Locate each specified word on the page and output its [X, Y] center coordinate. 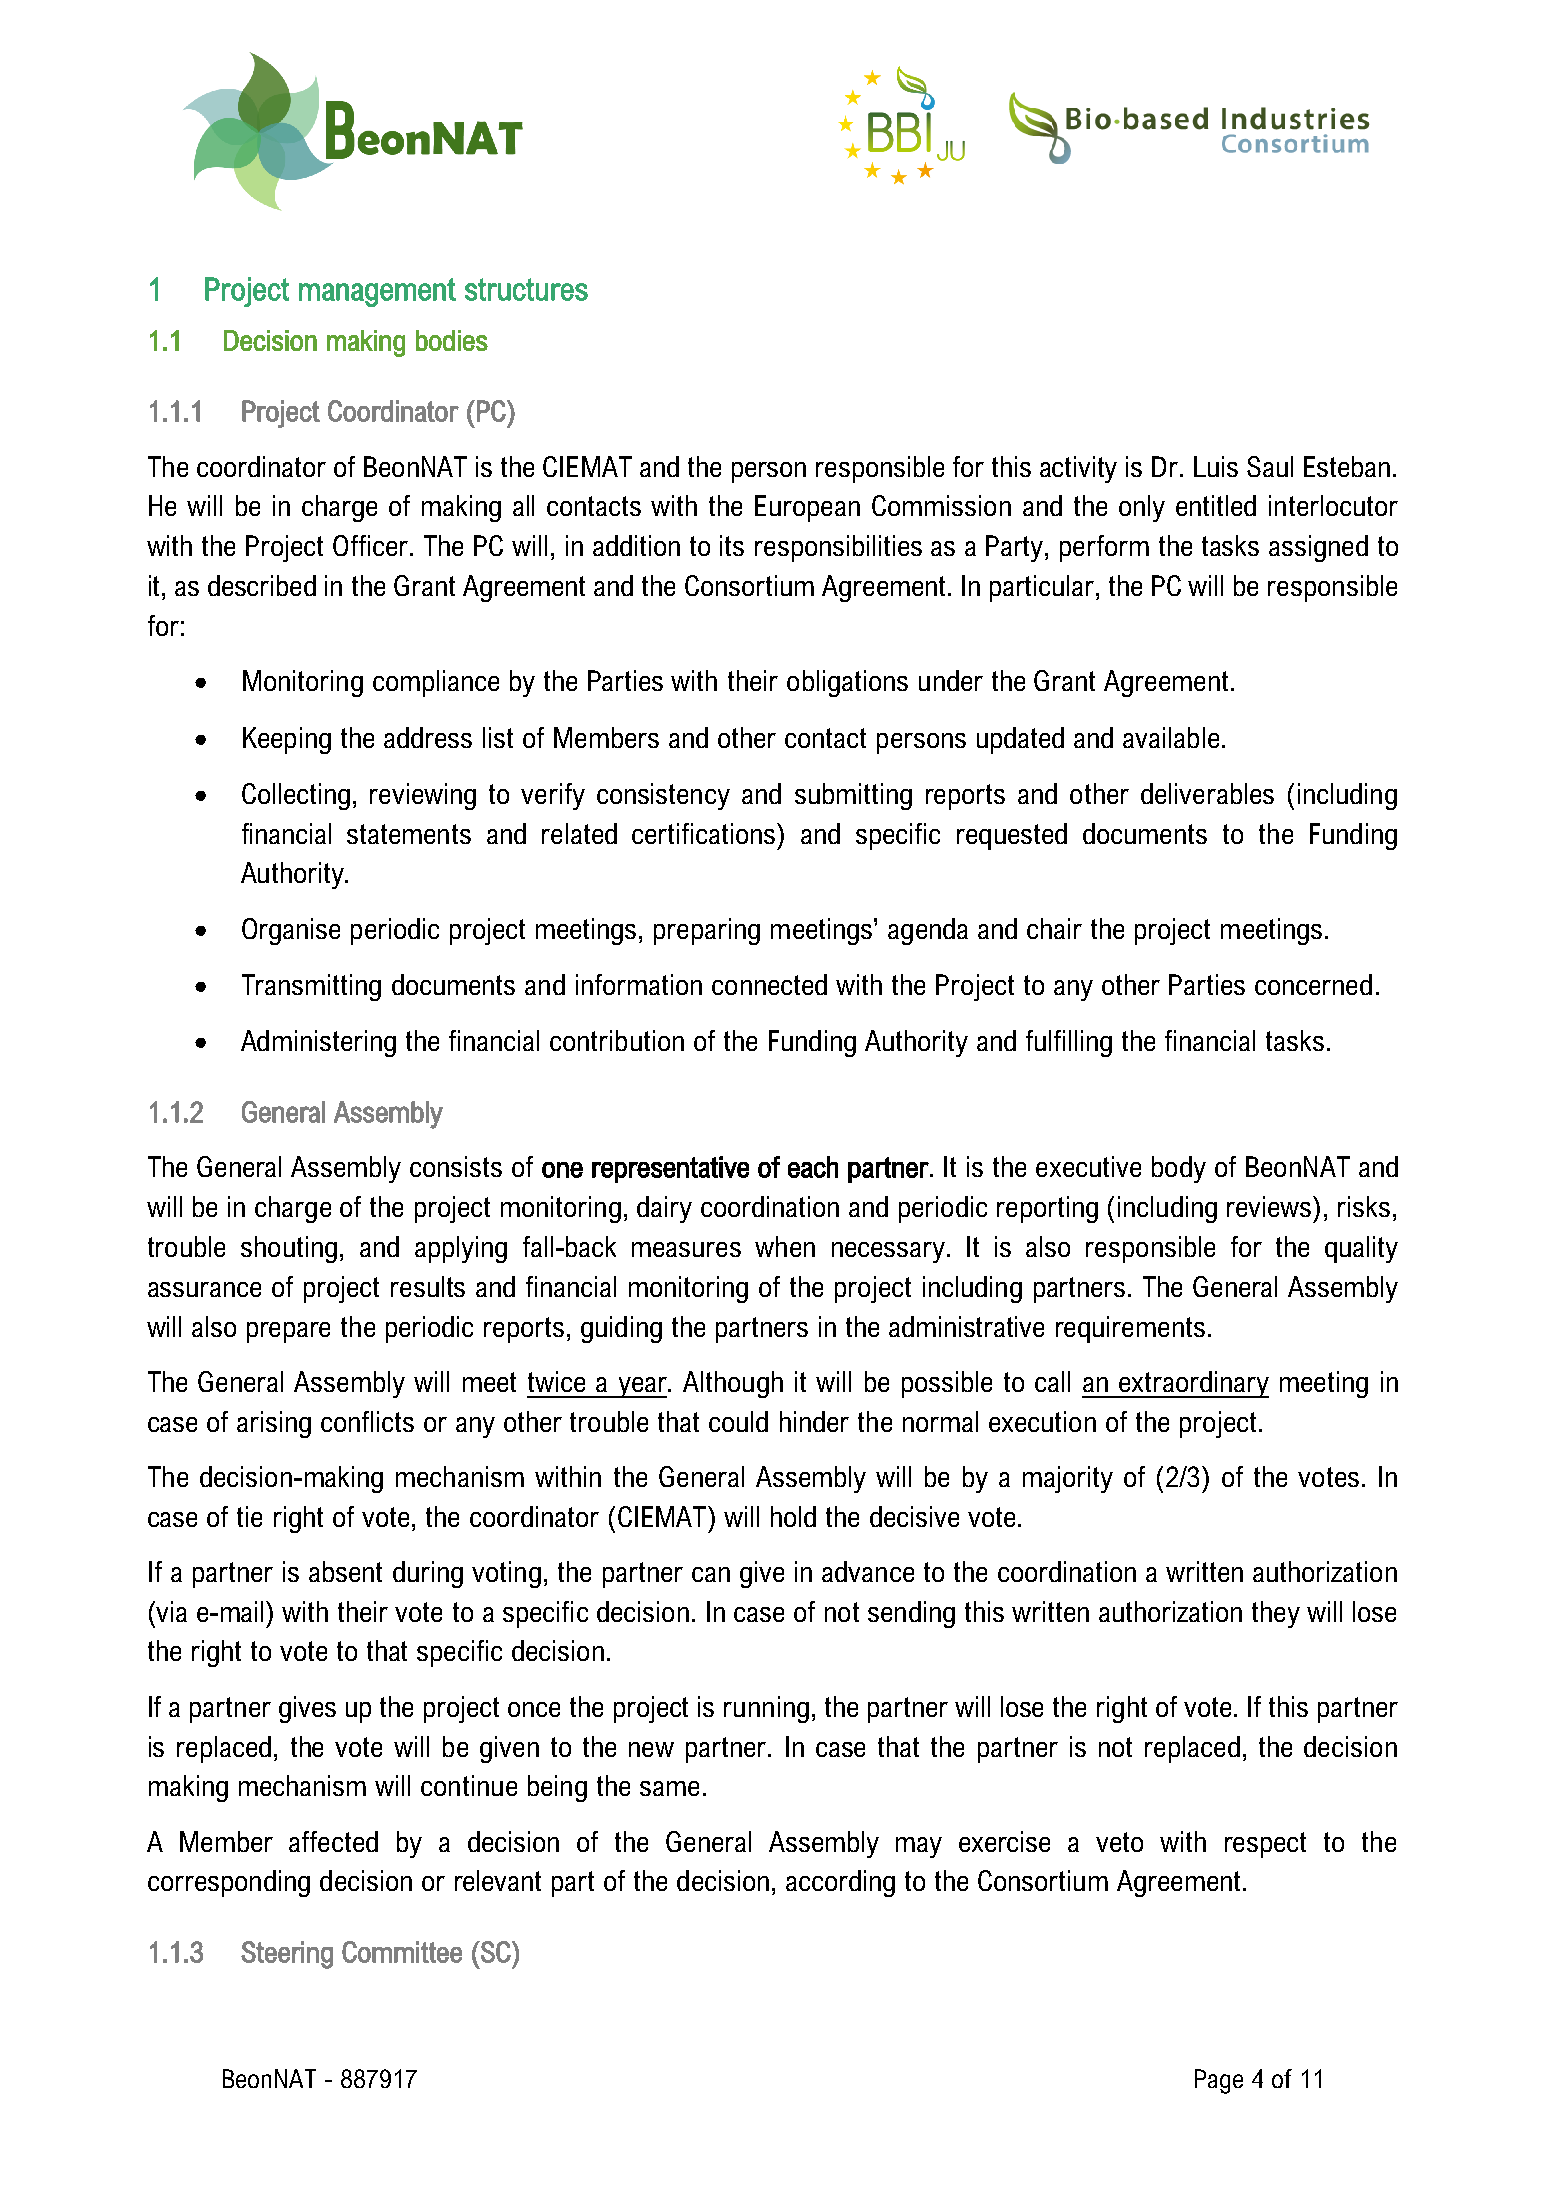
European [807, 508]
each [813, 1167]
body [1179, 1169]
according [840, 1883]
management [377, 292]
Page [1219, 2081]
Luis [1216, 466]
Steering [287, 1955]
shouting [289, 1249]
